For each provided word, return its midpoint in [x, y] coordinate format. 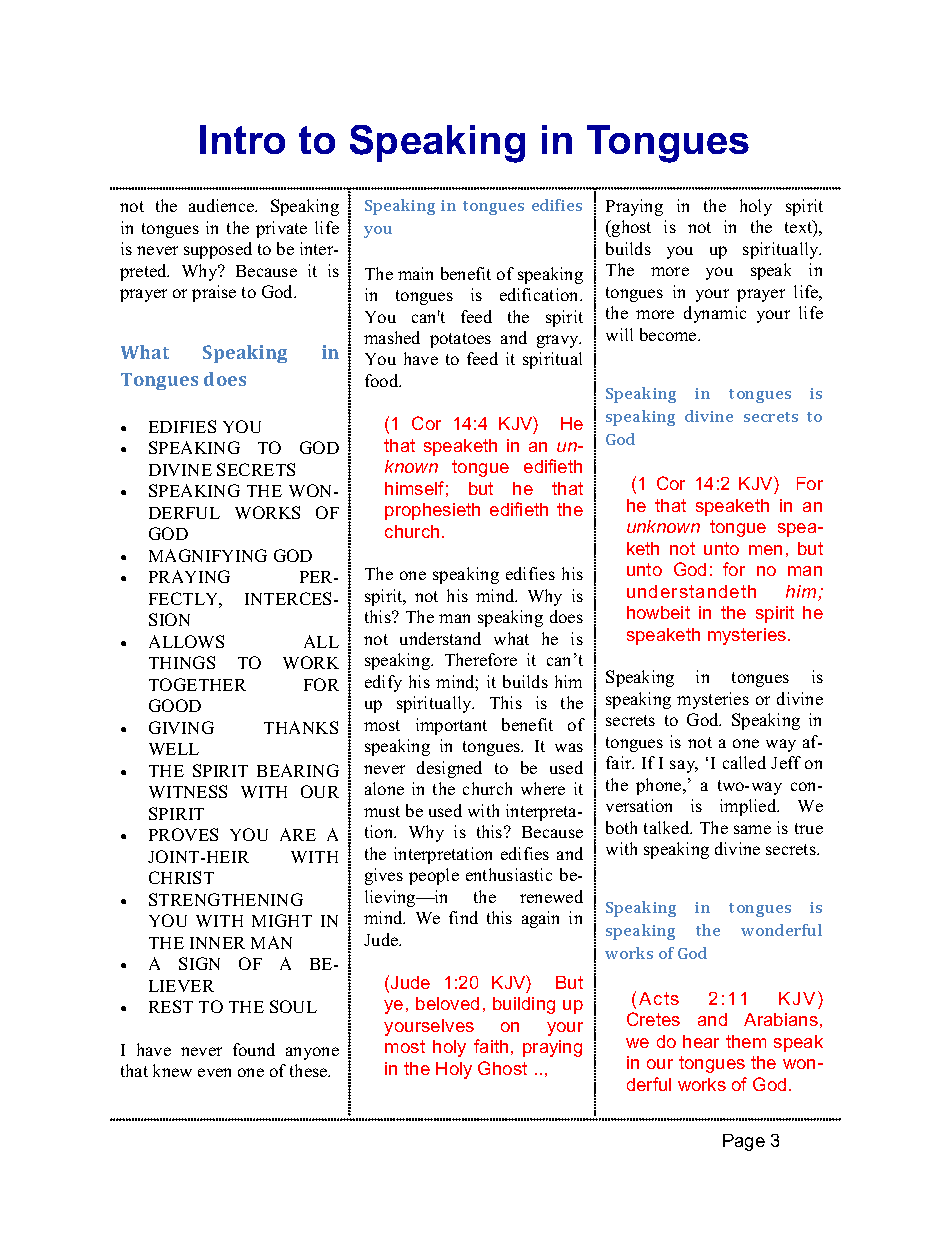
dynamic [715, 314]
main [415, 273]
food [383, 380]
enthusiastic [509, 874]
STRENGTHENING [226, 899]
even [214, 1072]
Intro [242, 139]
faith [491, 1046]
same [752, 829]
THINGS [182, 662]
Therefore [481, 659]
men [765, 550]
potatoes [460, 340]
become [669, 334]
